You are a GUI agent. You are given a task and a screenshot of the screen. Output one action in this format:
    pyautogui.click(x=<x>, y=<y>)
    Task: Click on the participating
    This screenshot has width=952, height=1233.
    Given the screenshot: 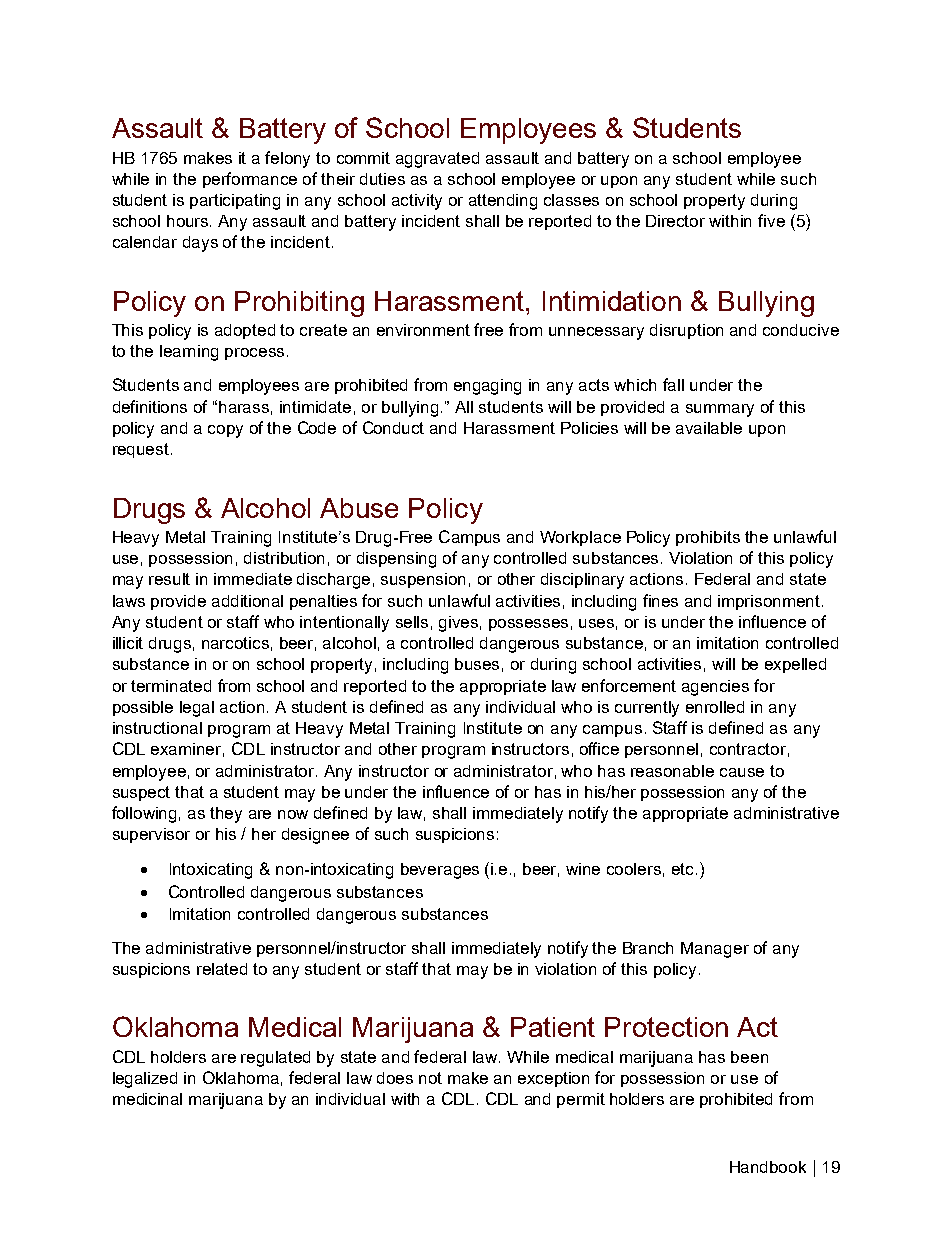 What is the action you would take?
    pyautogui.click(x=235, y=202)
